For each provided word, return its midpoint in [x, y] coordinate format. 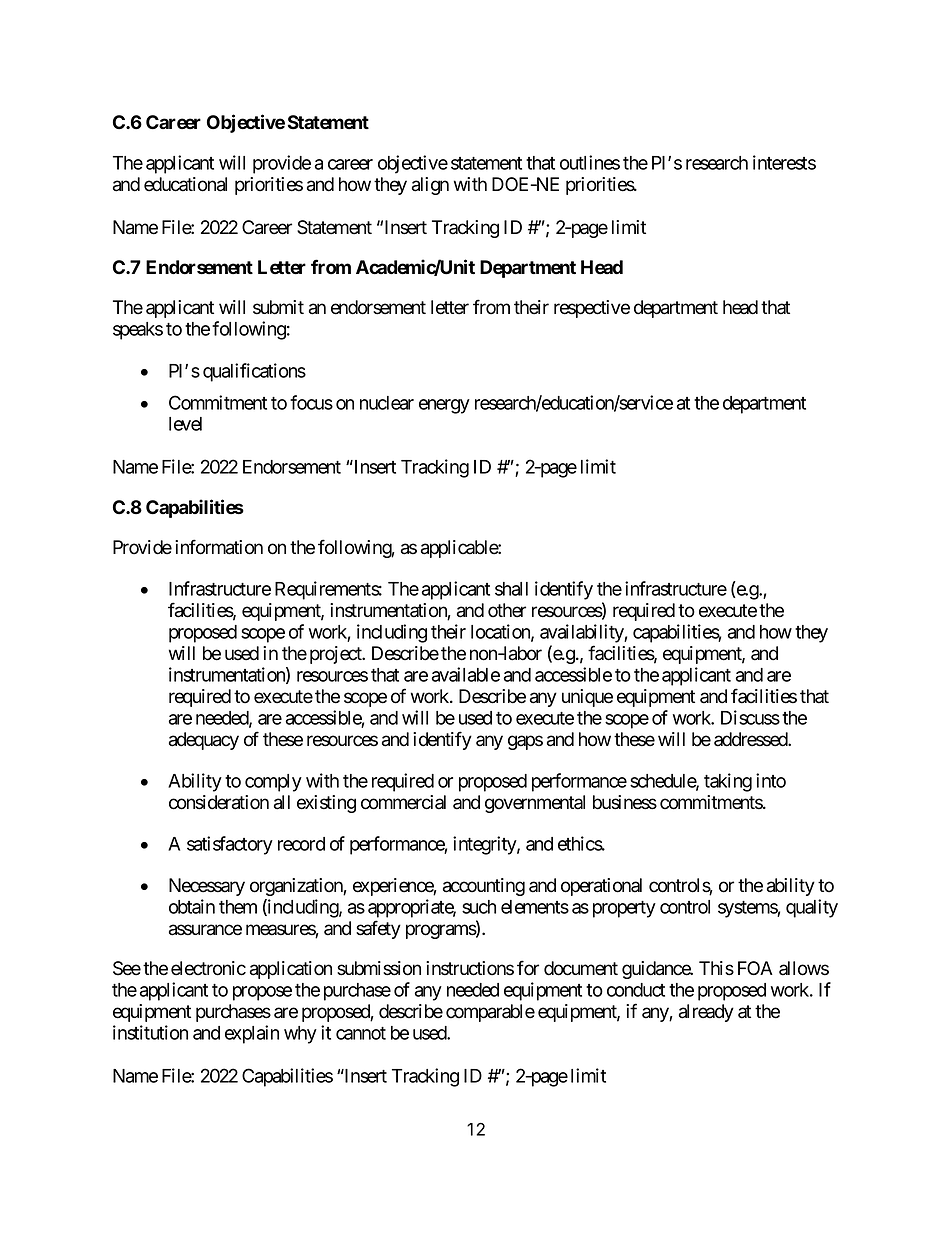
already [706, 1013]
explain [252, 1034]
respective [592, 309]
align [430, 186]
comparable [490, 1013]
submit [278, 307]
